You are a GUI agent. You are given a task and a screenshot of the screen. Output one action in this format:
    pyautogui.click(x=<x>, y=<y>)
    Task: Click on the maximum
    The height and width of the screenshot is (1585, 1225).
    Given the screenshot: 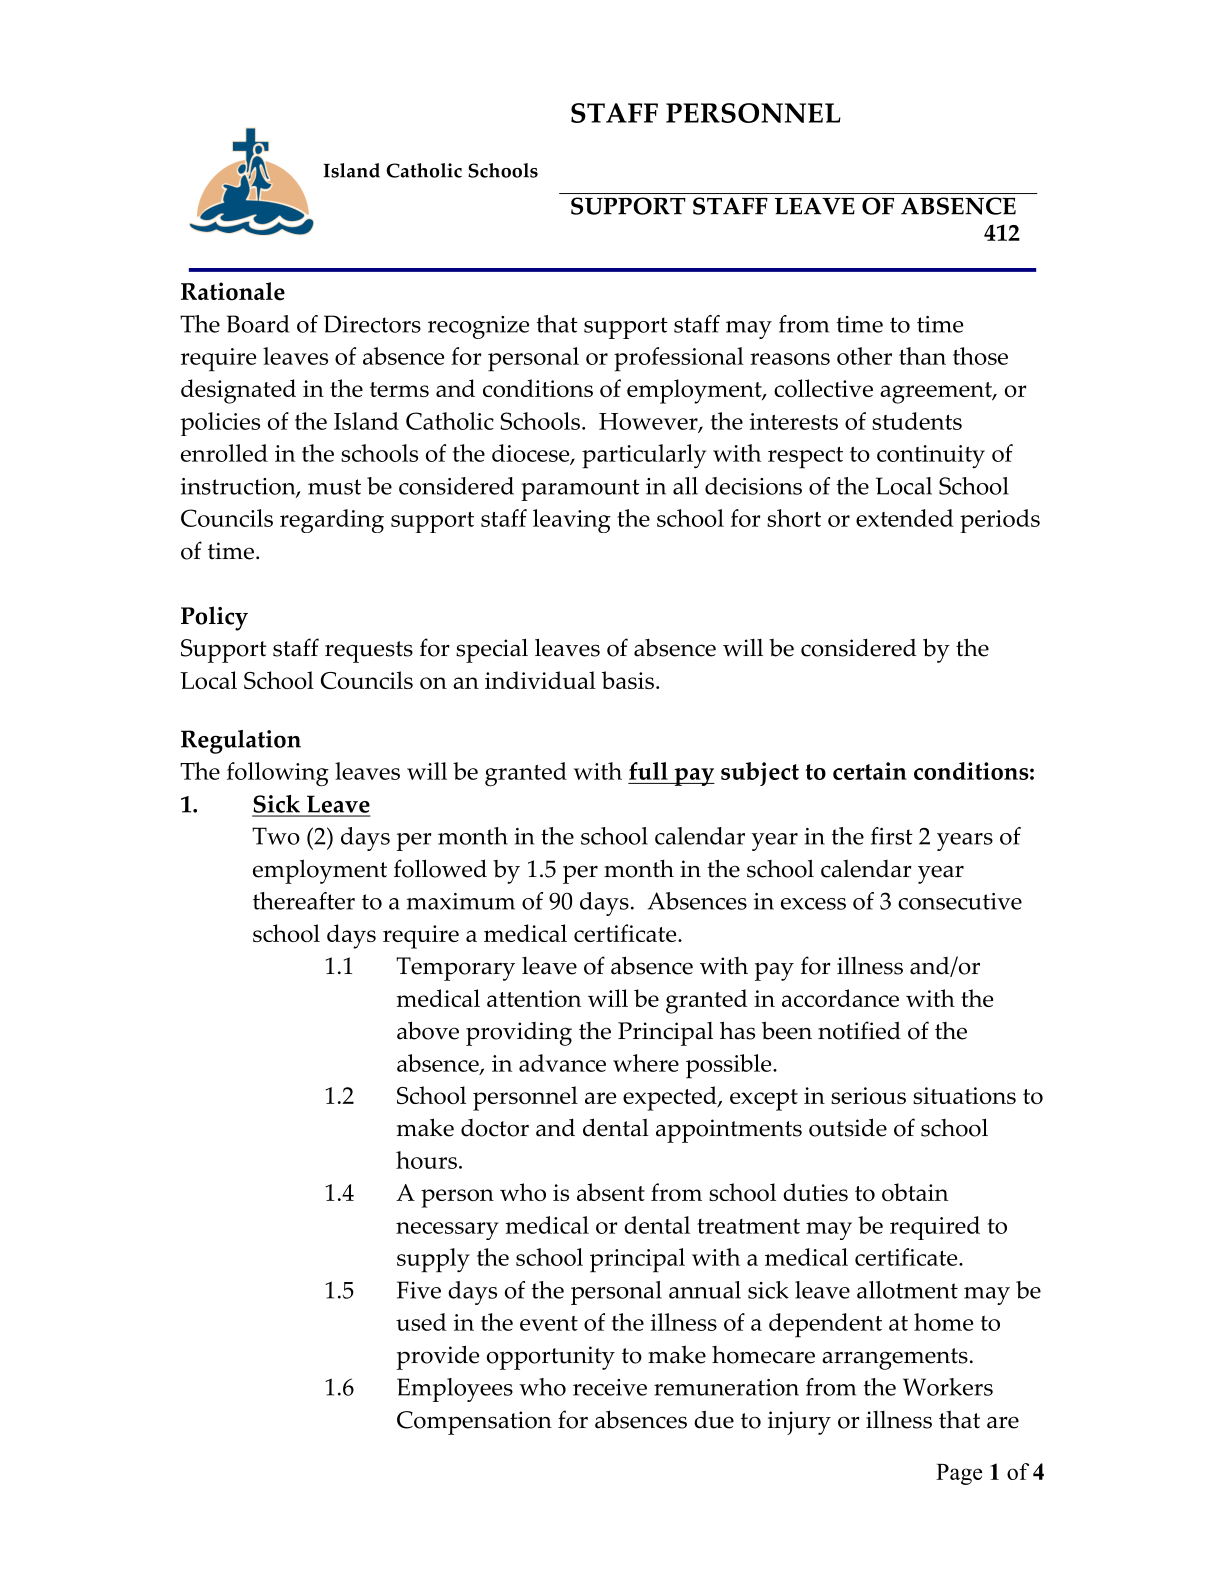 What is the action you would take?
    pyautogui.click(x=461, y=901)
